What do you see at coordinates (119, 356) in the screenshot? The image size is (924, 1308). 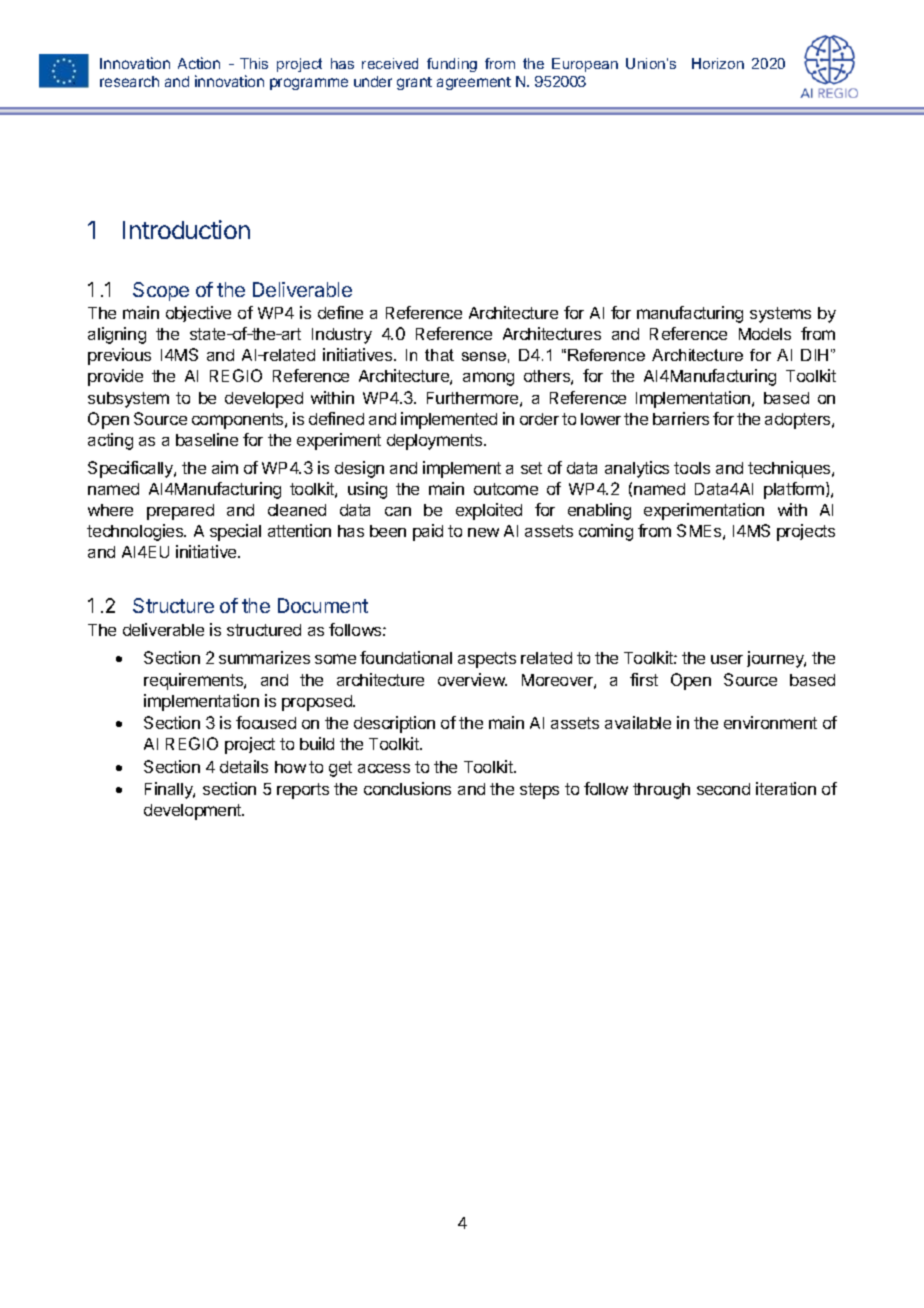 I see `previous` at bounding box center [119, 356].
